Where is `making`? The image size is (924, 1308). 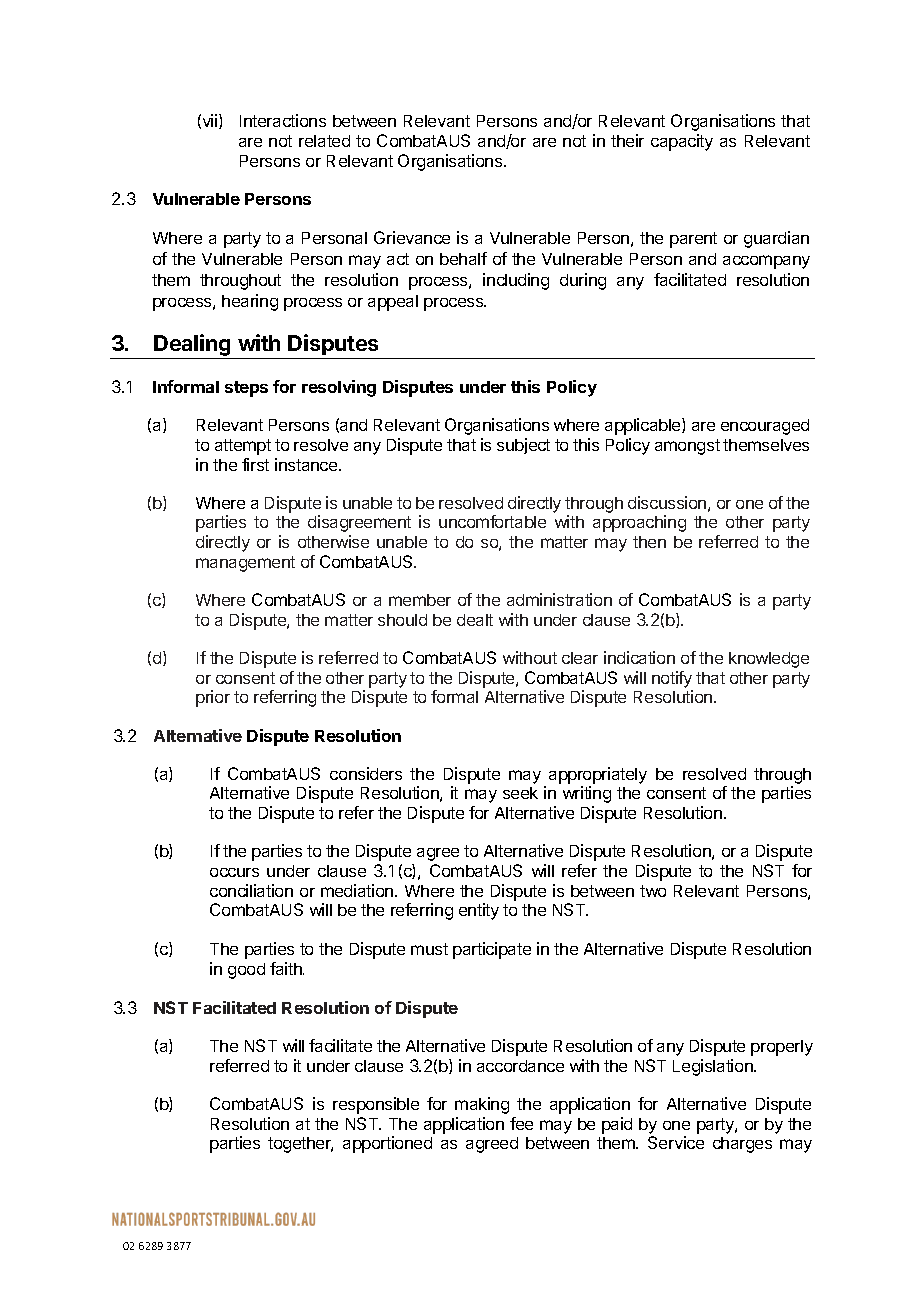
making is located at coordinates (482, 1105).
